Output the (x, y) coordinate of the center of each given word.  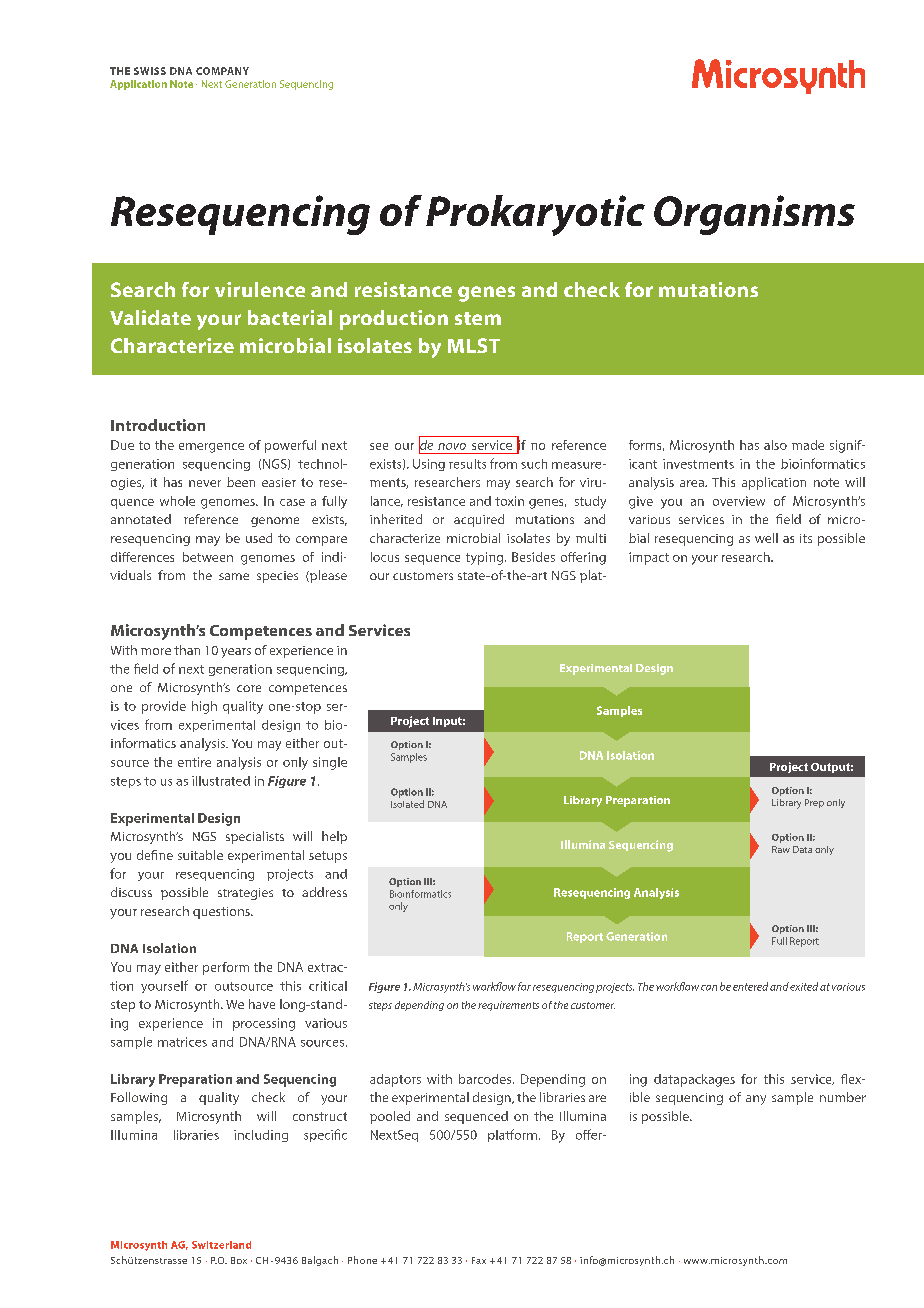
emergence (211, 448)
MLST (474, 345)
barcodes (486, 1079)
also (775, 445)
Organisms (754, 215)
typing (486, 558)
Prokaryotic (535, 215)
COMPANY (222, 71)
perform (226, 968)
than (187, 650)
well (766, 538)
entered (750, 986)
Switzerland (221, 1245)
